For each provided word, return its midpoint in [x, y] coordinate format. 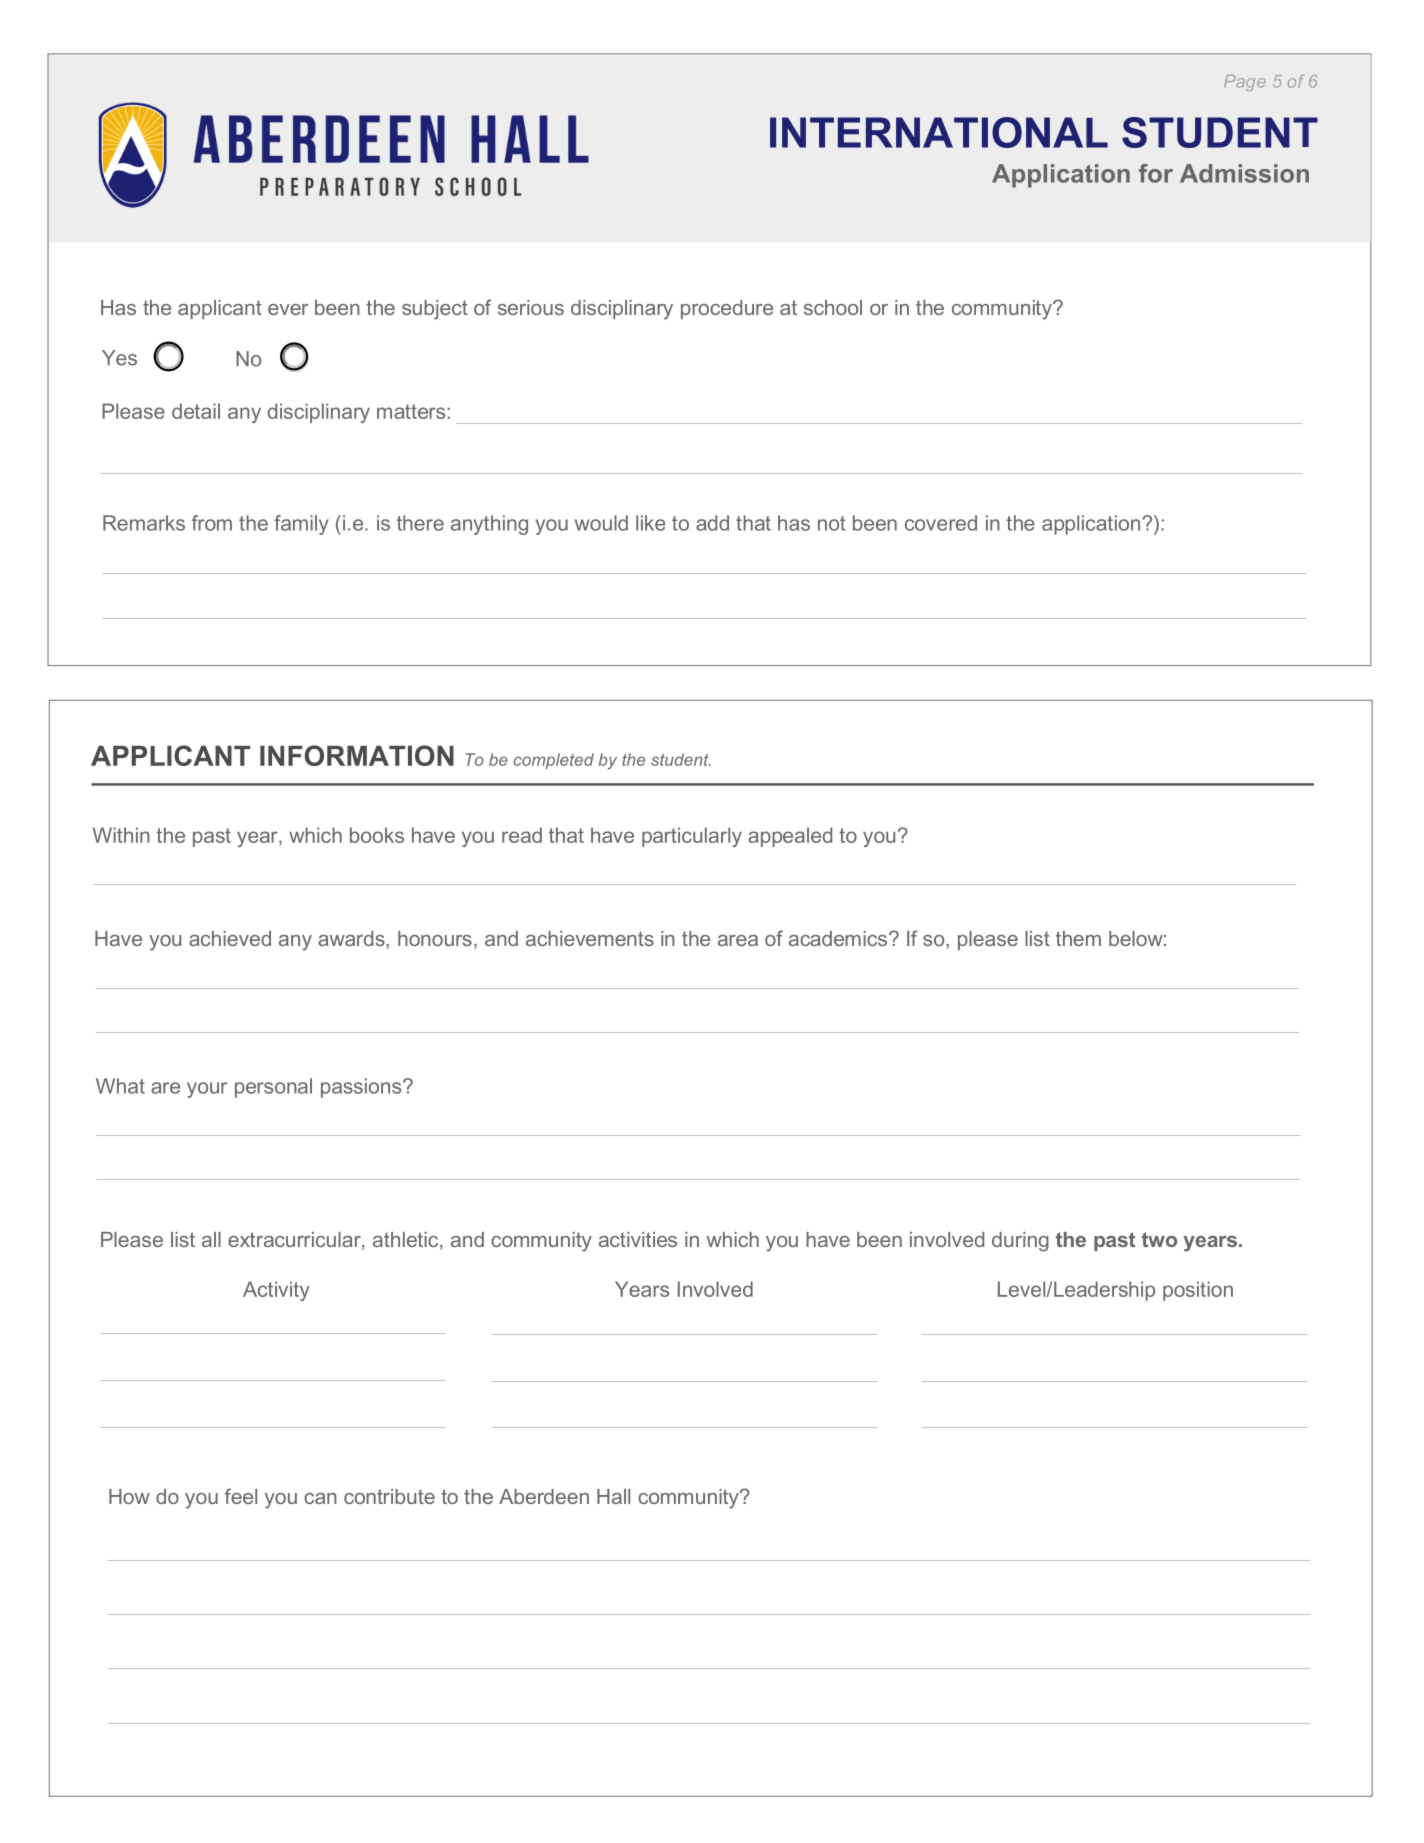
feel [241, 1496]
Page [1245, 83]
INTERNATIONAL [939, 132]
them [1078, 938]
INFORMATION [357, 755]
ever [288, 309]
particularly [692, 837]
